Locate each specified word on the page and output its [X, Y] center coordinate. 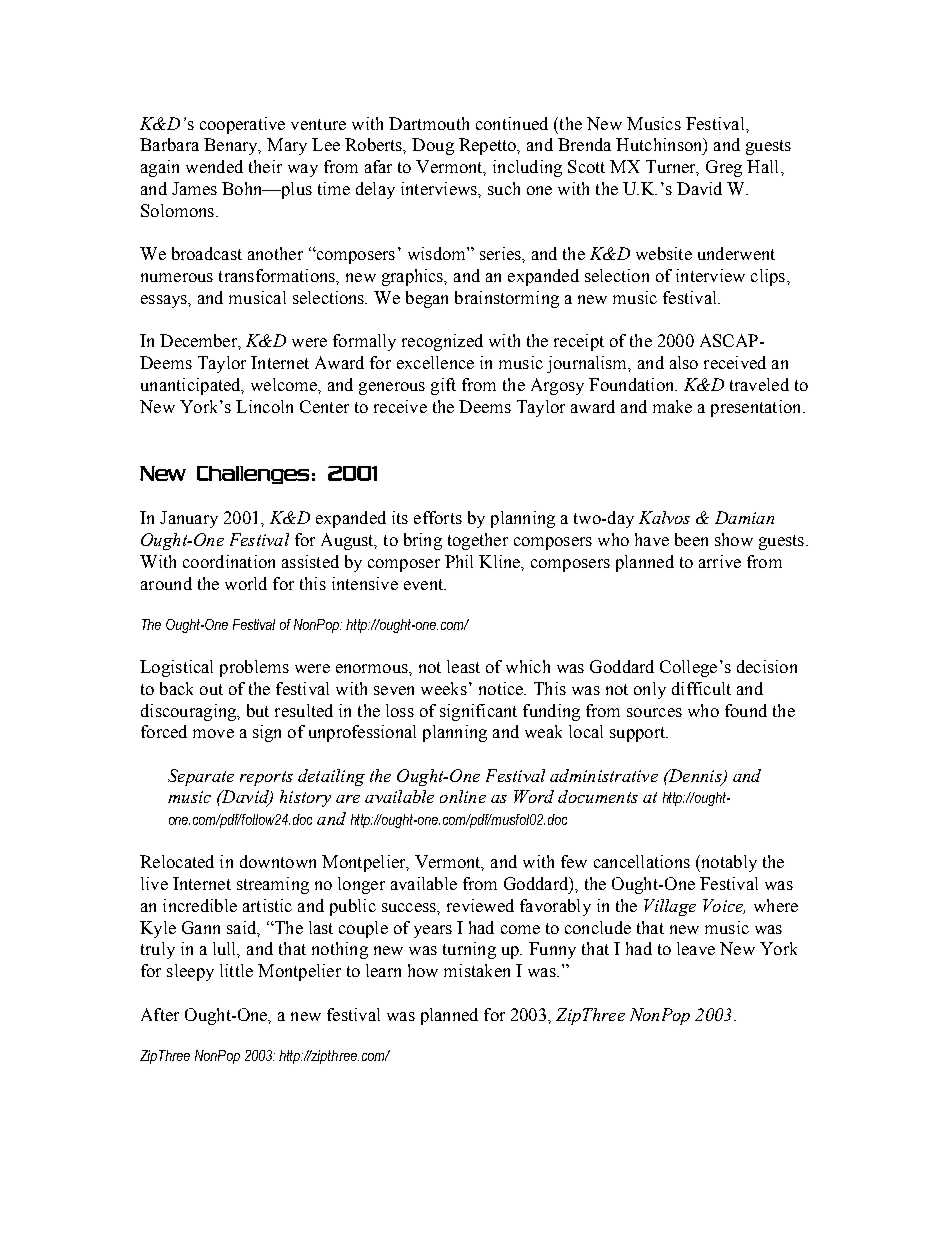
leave [696, 948]
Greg [724, 168]
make [672, 406]
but [258, 710]
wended [214, 166]
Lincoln [264, 406]
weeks [444, 688]
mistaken [477, 970]
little [236, 970]
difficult [701, 688]
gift [443, 386]
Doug [433, 146]
